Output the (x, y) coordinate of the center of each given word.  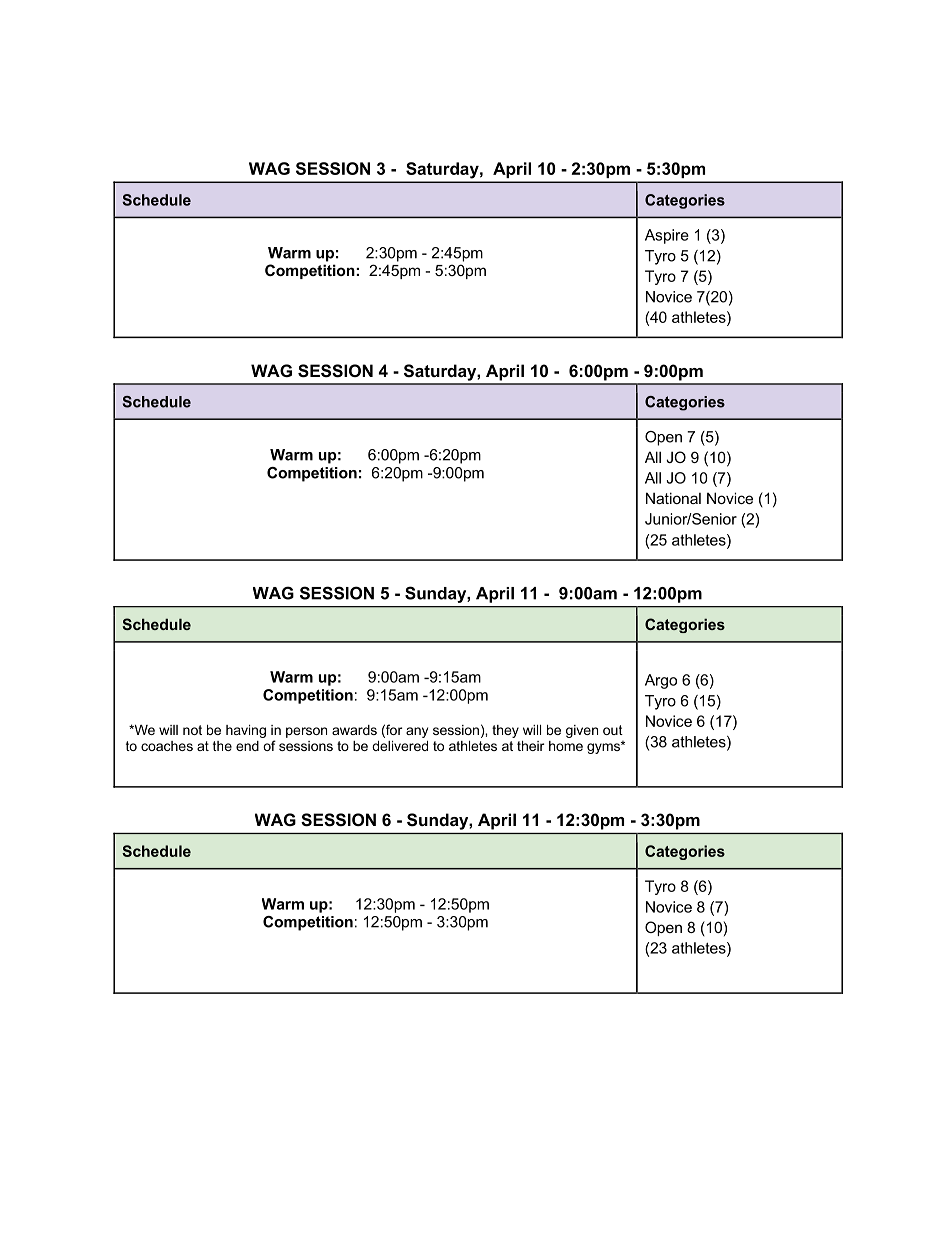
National (673, 498)
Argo (661, 681)
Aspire (667, 236)
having (246, 731)
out (613, 730)
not (192, 730)
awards (354, 730)
